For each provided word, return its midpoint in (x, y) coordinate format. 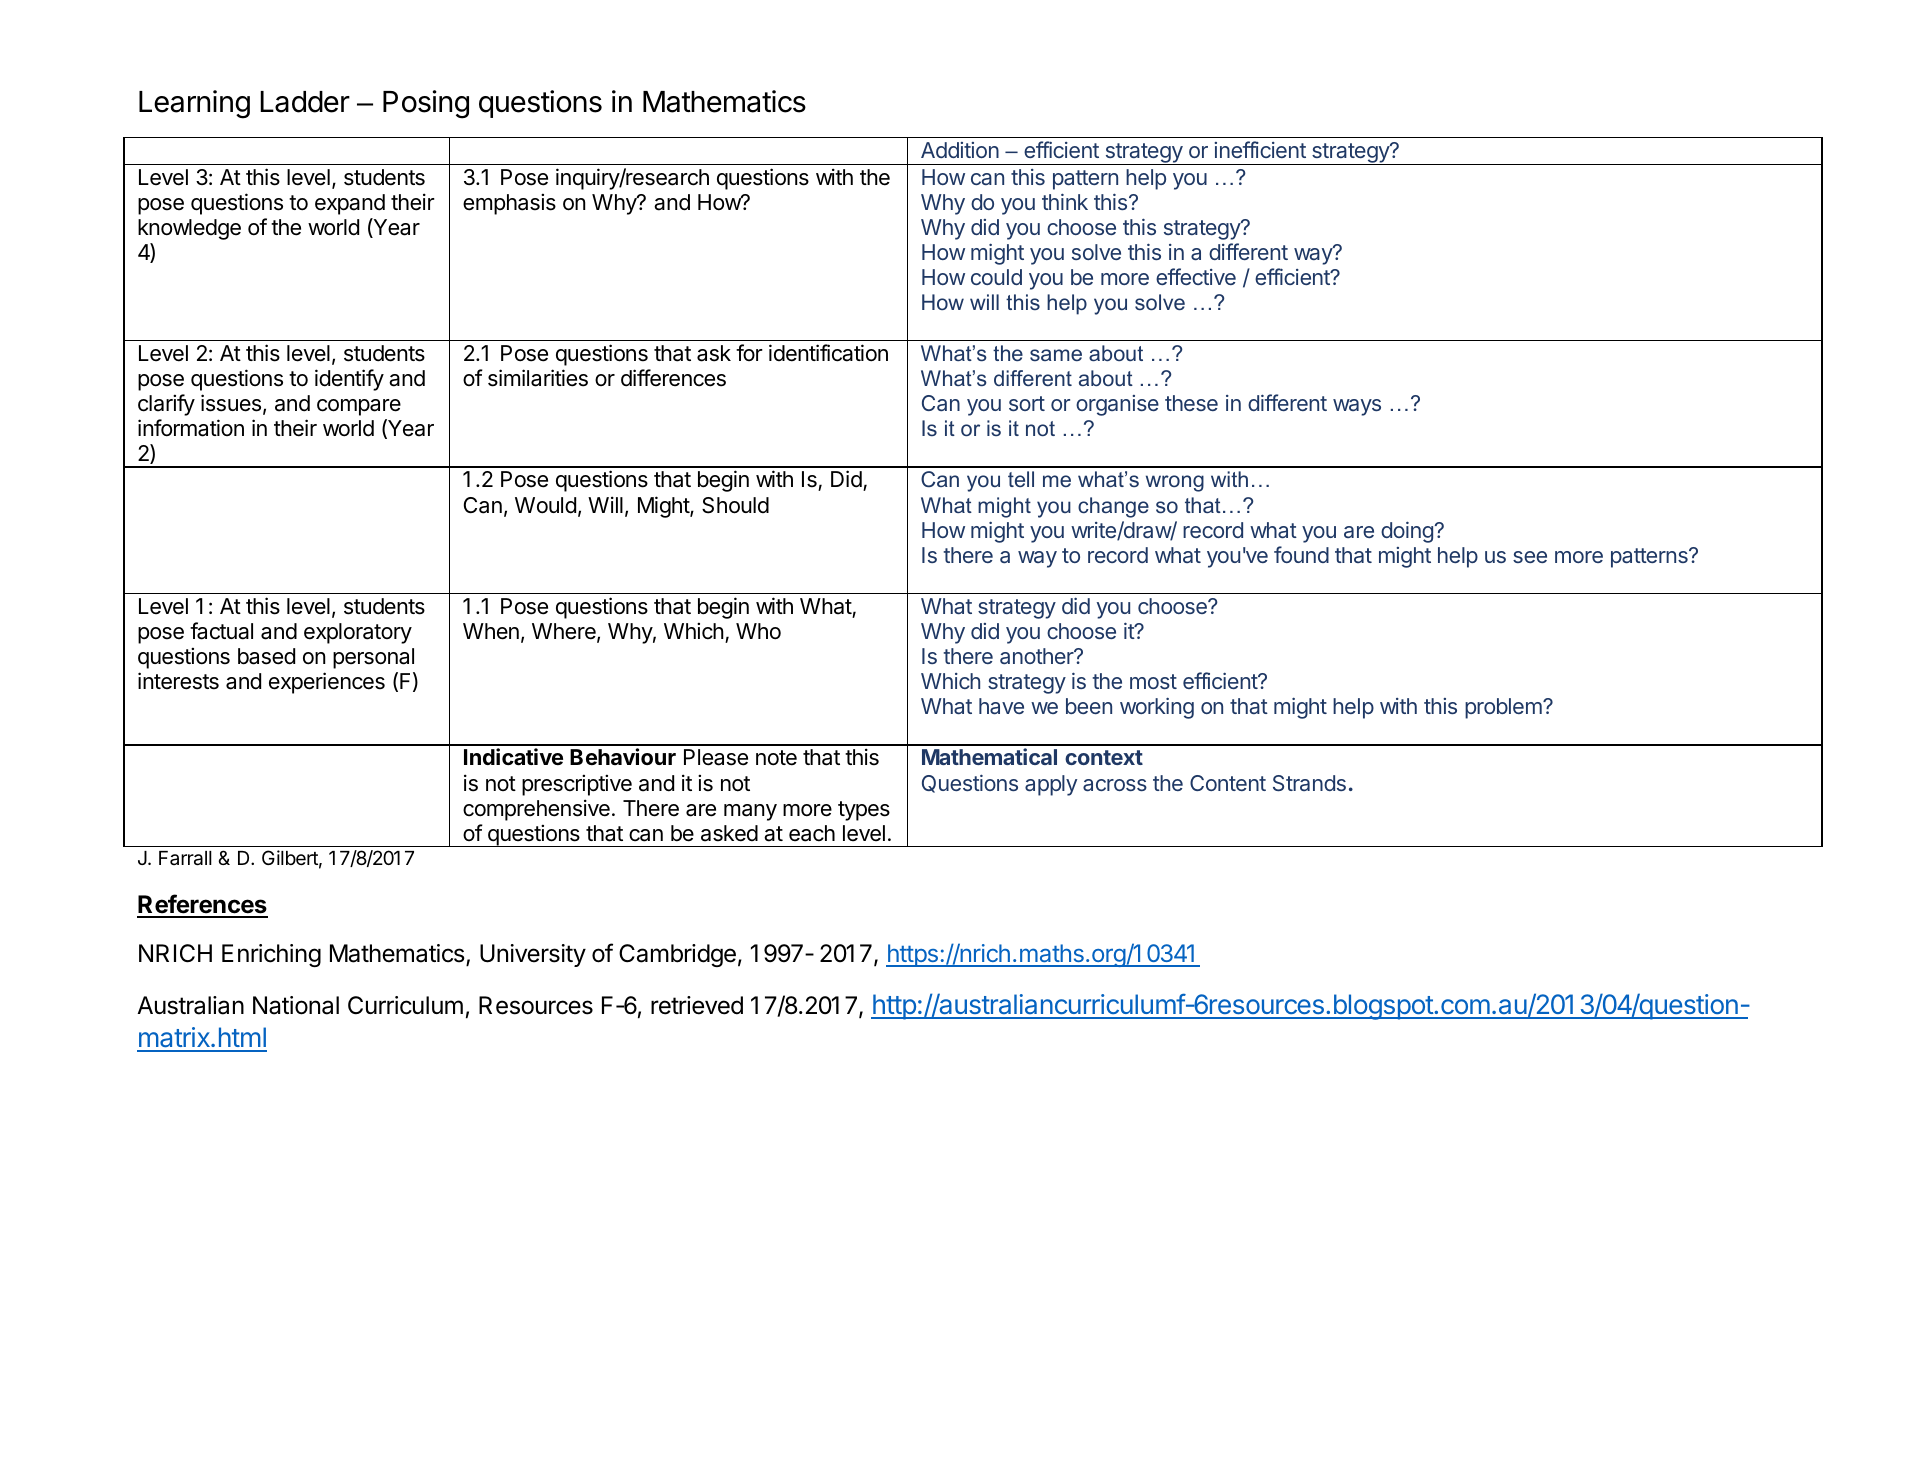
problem (1504, 708)
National (296, 1005)
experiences (327, 683)
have (1001, 706)
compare (359, 407)
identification (828, 353)
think (1065, 201)
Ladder (305, 102)
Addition (960, 150)
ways (1357, 407)
